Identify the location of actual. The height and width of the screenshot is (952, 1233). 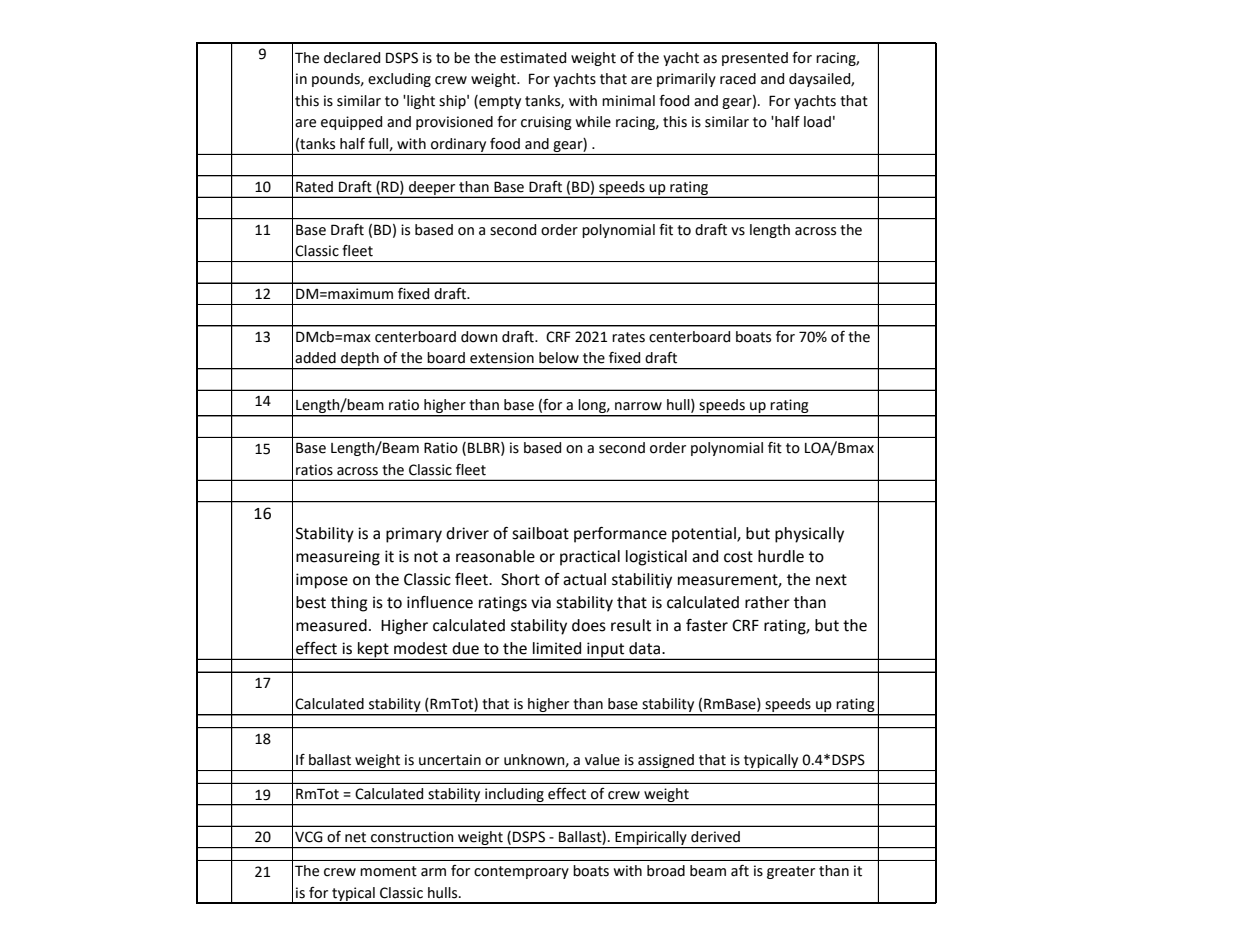
(584, 579).
